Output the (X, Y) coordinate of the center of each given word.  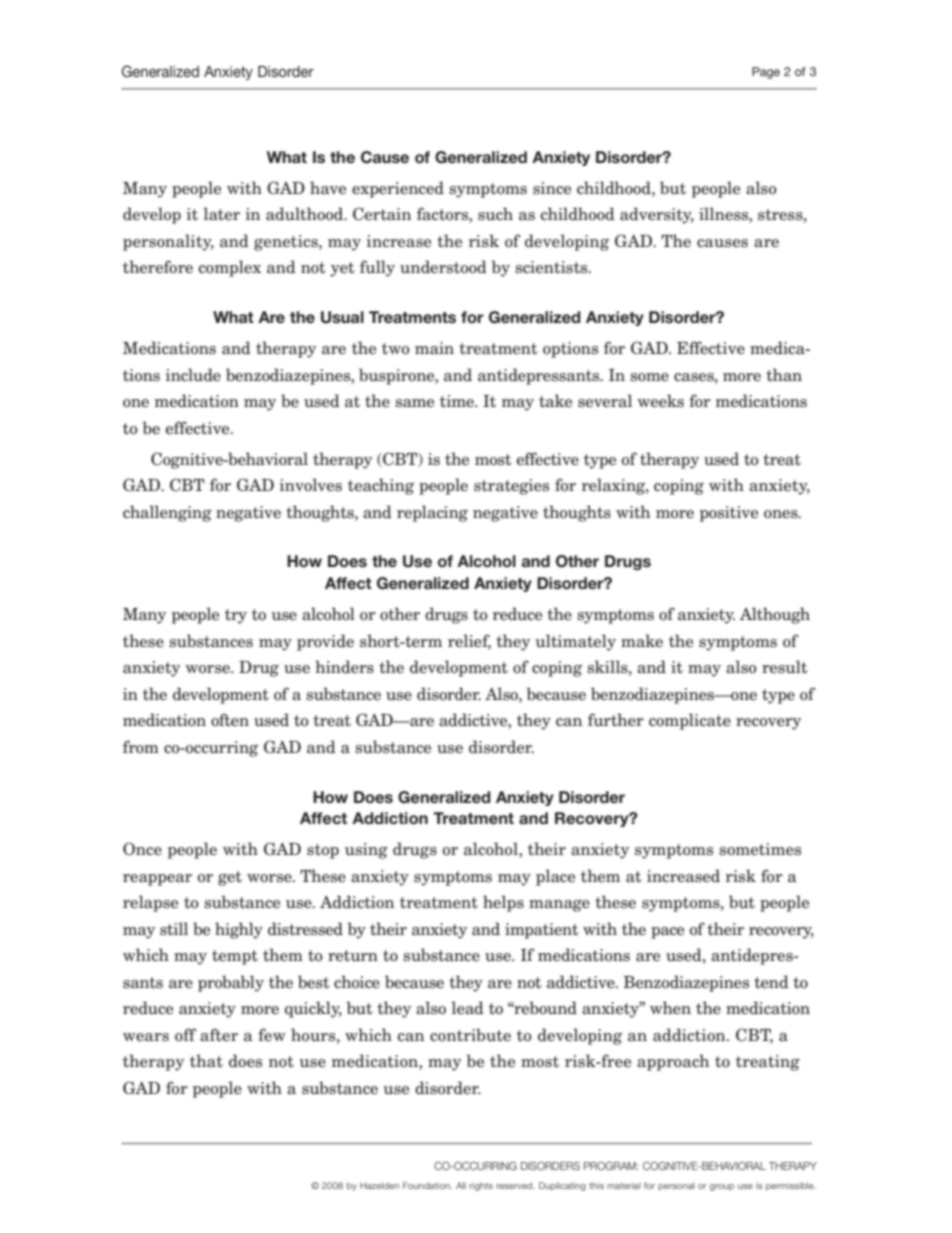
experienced (398, 189)
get (230, 878)
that (206, 1061)
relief (469, 642)
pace (667, 933)
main (434, 348)
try (236, 616)
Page (766, 73)
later (221, 214)
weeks (660, 401)
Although (775, 615)
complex (230, 268)
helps (503, 903)
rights (481, 1186)
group (722, 1187)
